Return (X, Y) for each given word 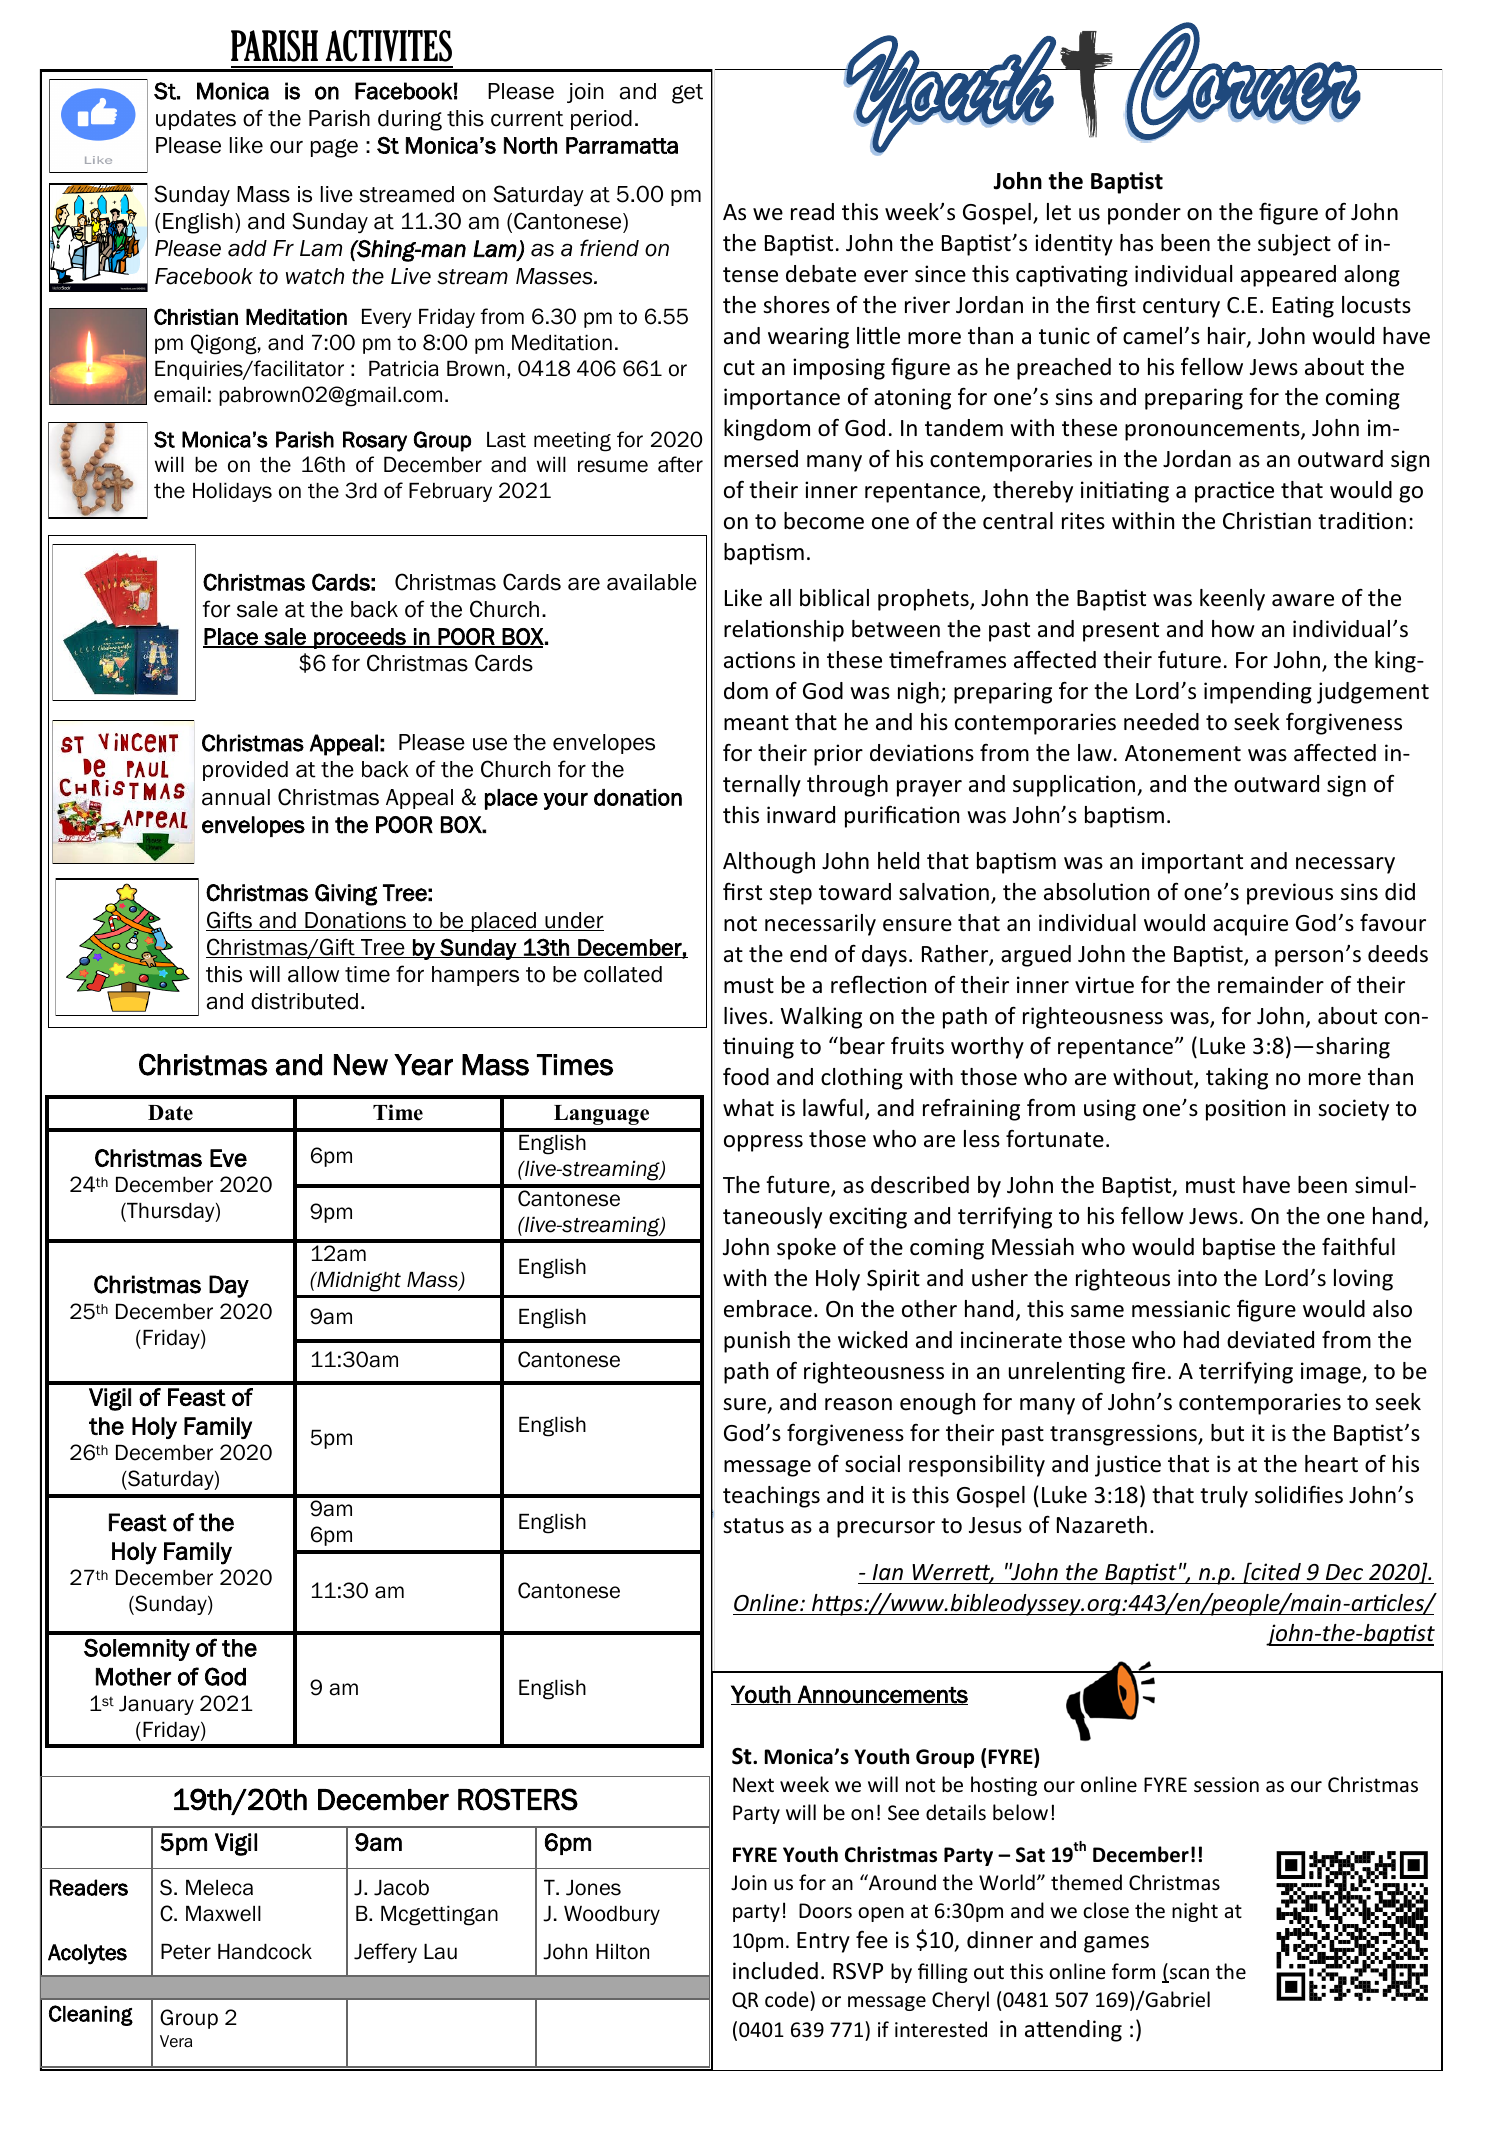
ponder (1144, 214)
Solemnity (137, 1649)
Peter (186, 1952)
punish (757, 1342)
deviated (1270, 1340)
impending (1258, 693)
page (334, 148)
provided (245, 771)
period (601, 120)
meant (756, 723)
